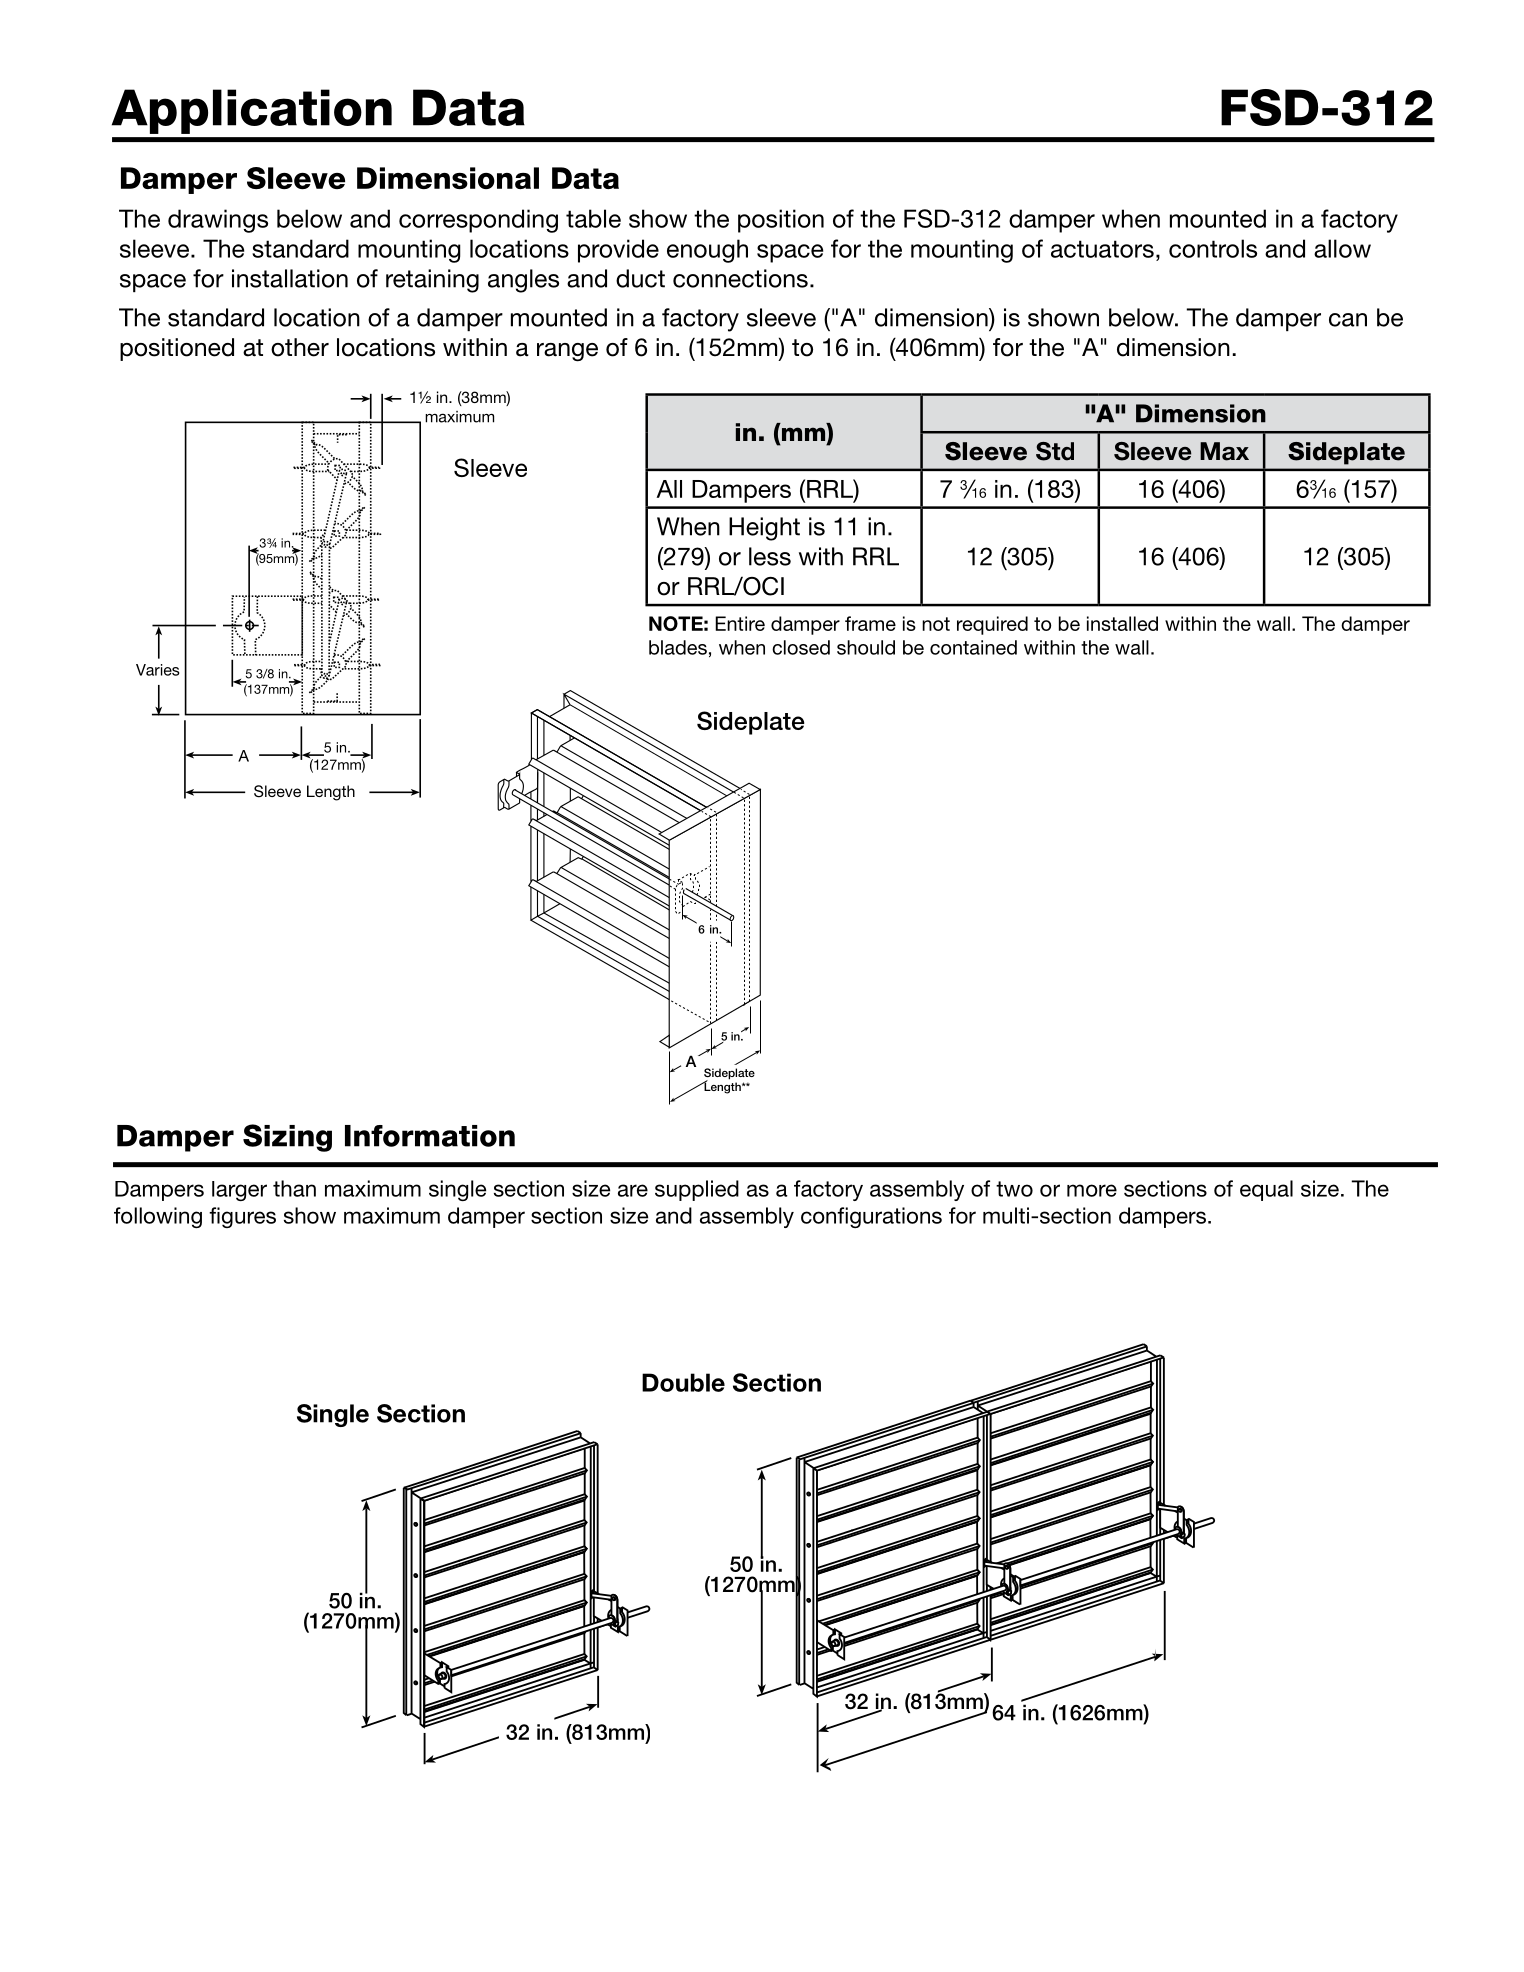 The height and width of the screenshot is (1972, 1524). Describe the element at coordinates (252, 111) in the screenshot. I see `Application` at that location.
